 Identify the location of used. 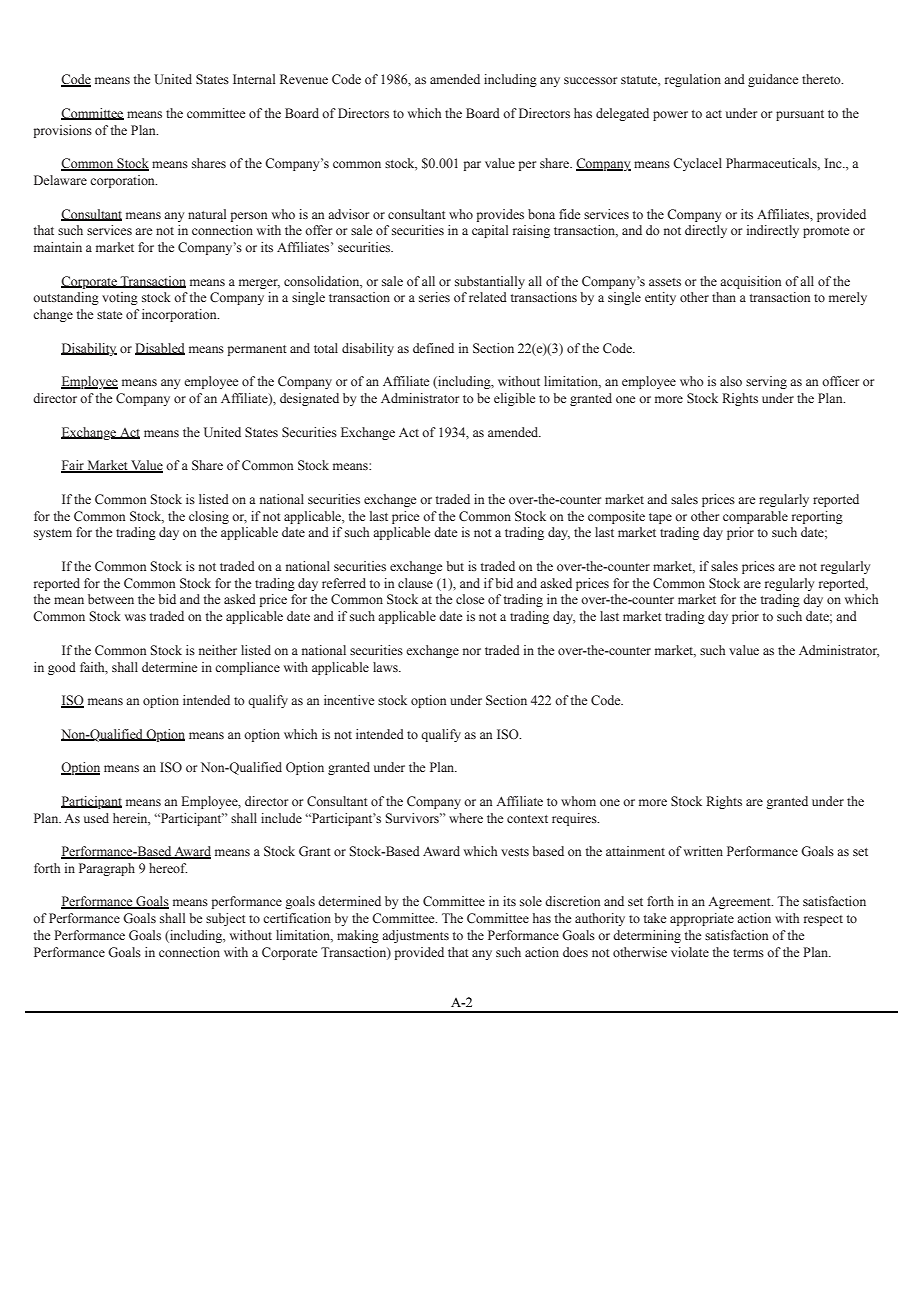
(96, 818).
